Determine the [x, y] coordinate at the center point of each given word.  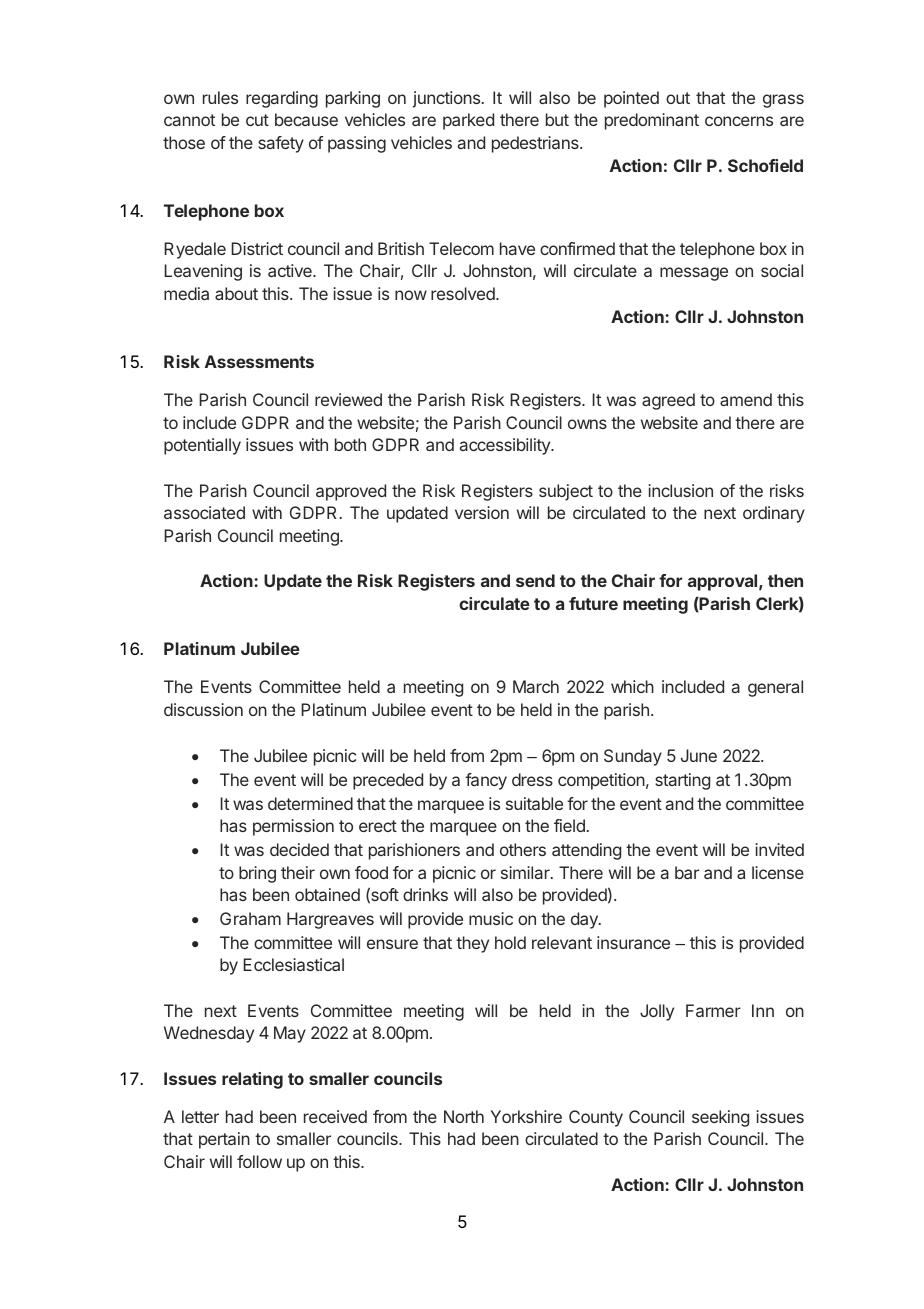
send [535, 580]
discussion [203, 709]
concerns [739, 121]
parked [468, 121]
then [785, 580]
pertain [224, 1140]
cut [257, 120]
